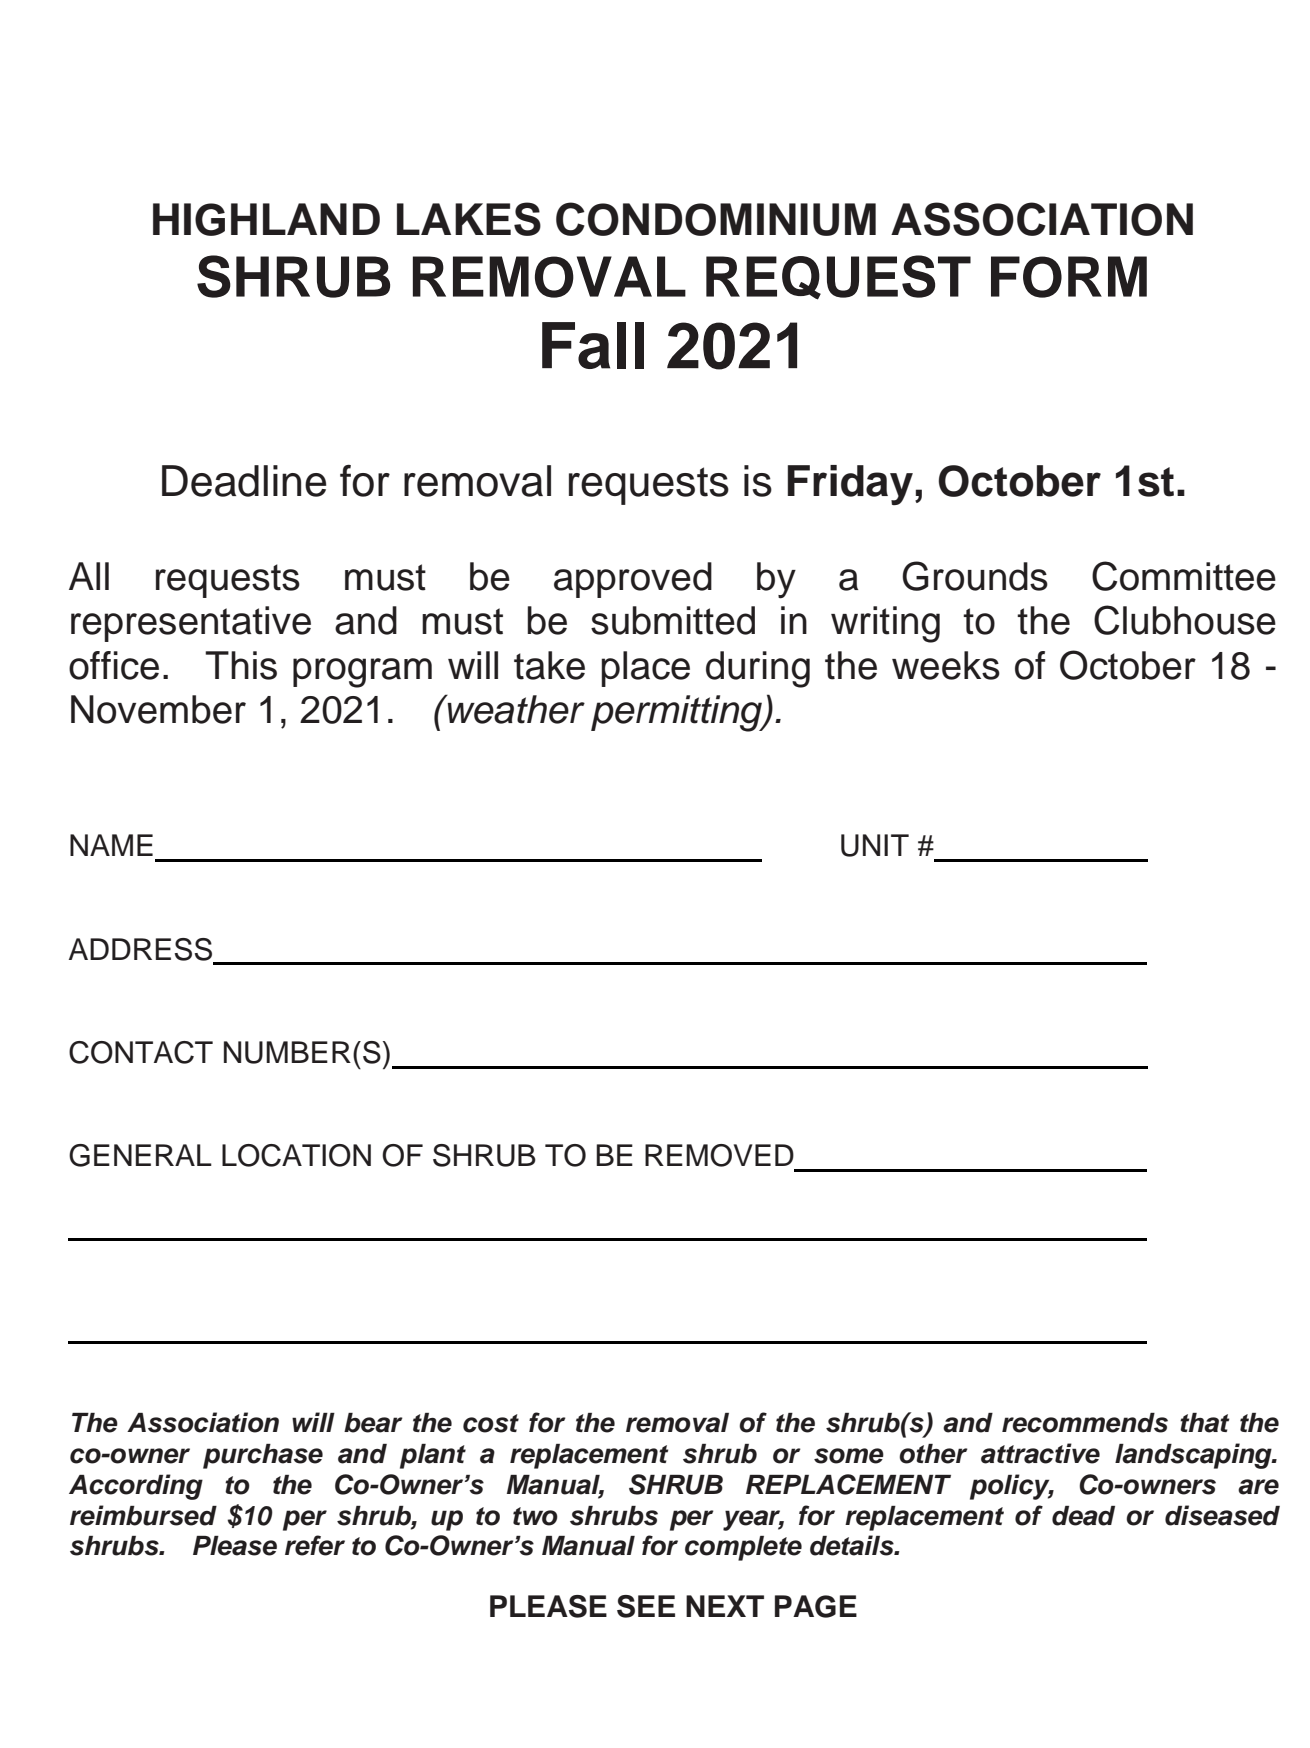  Describe the element at coordinates (315, 1545) in the screenshot. I see `refer` at that location.
